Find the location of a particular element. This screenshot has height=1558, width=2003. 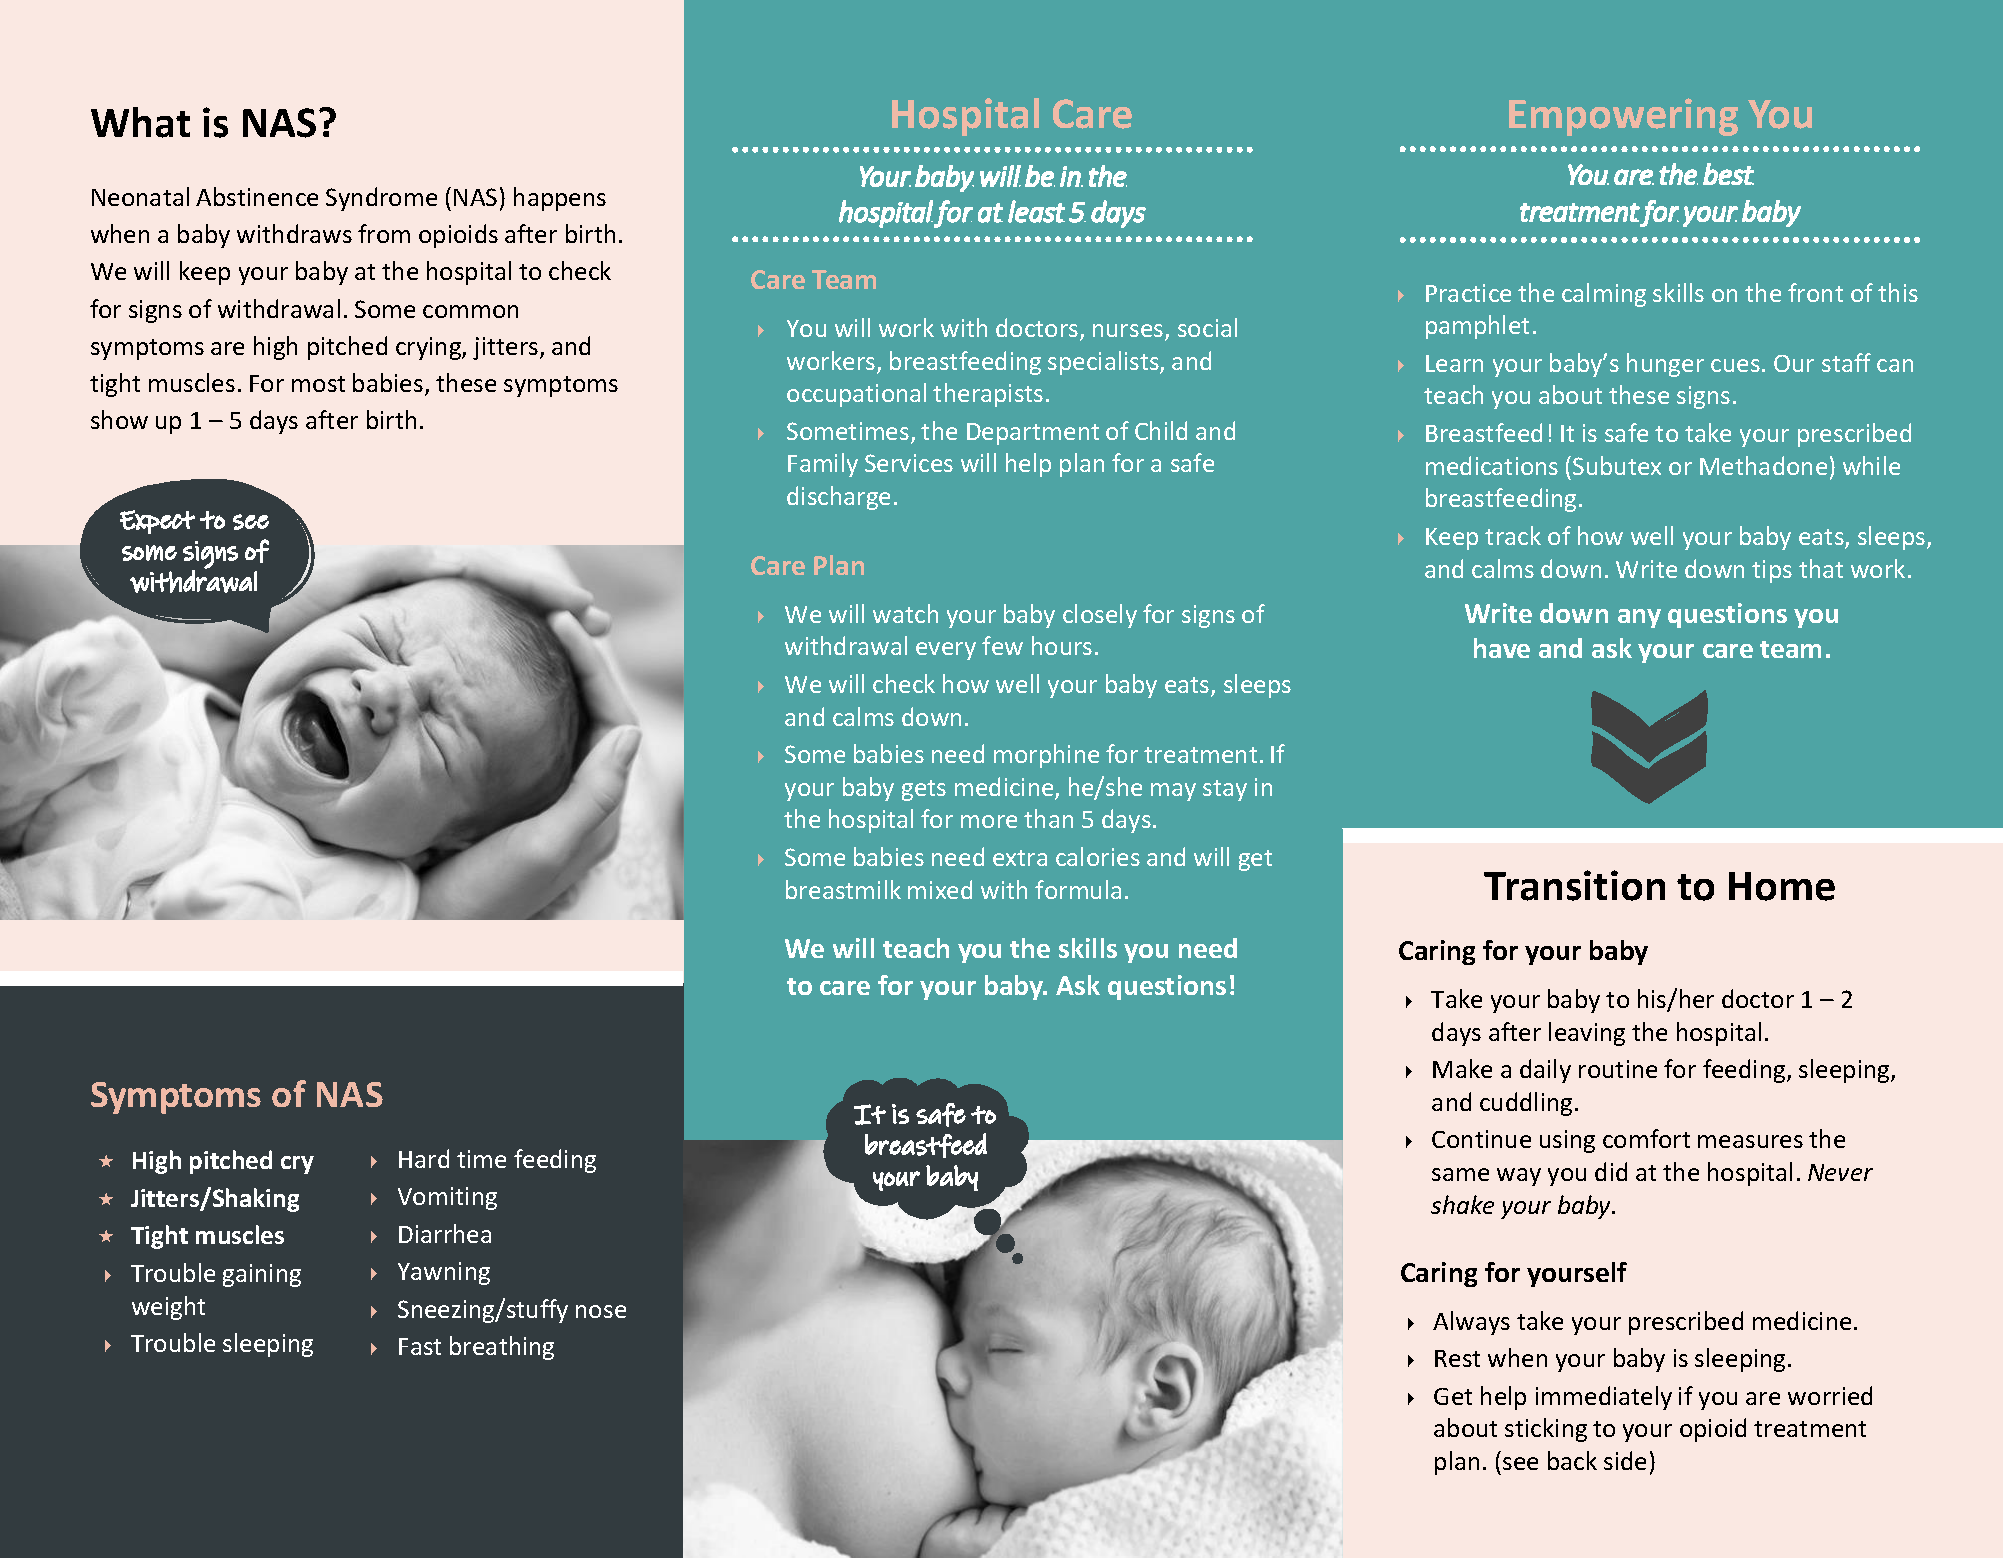

Rest is located at coordinates (1457, 1358).
